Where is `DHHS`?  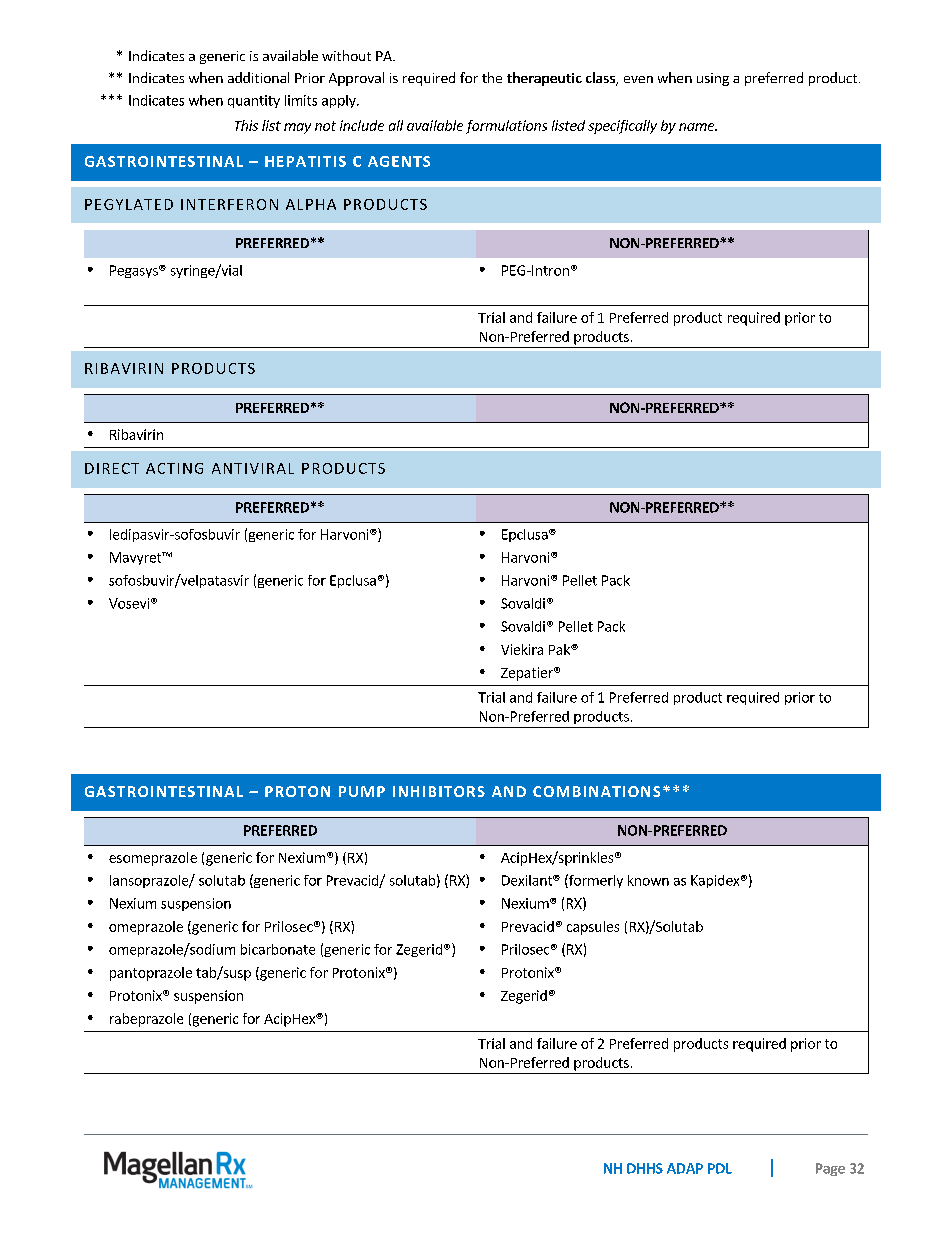
DHHS is located at coordinates (645, 1168).
